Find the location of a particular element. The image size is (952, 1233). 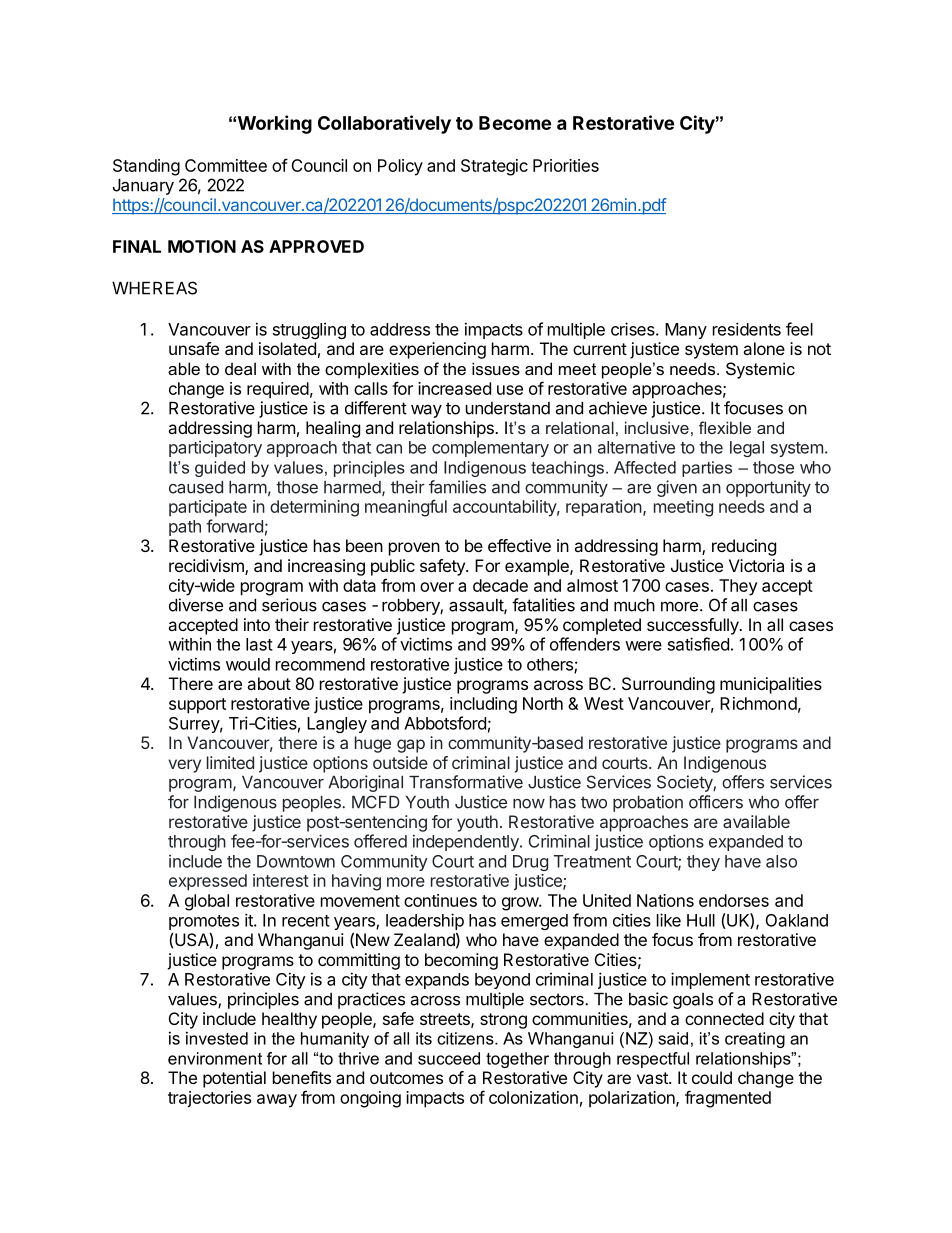

Strategic is located at coordinates (494, 167).
